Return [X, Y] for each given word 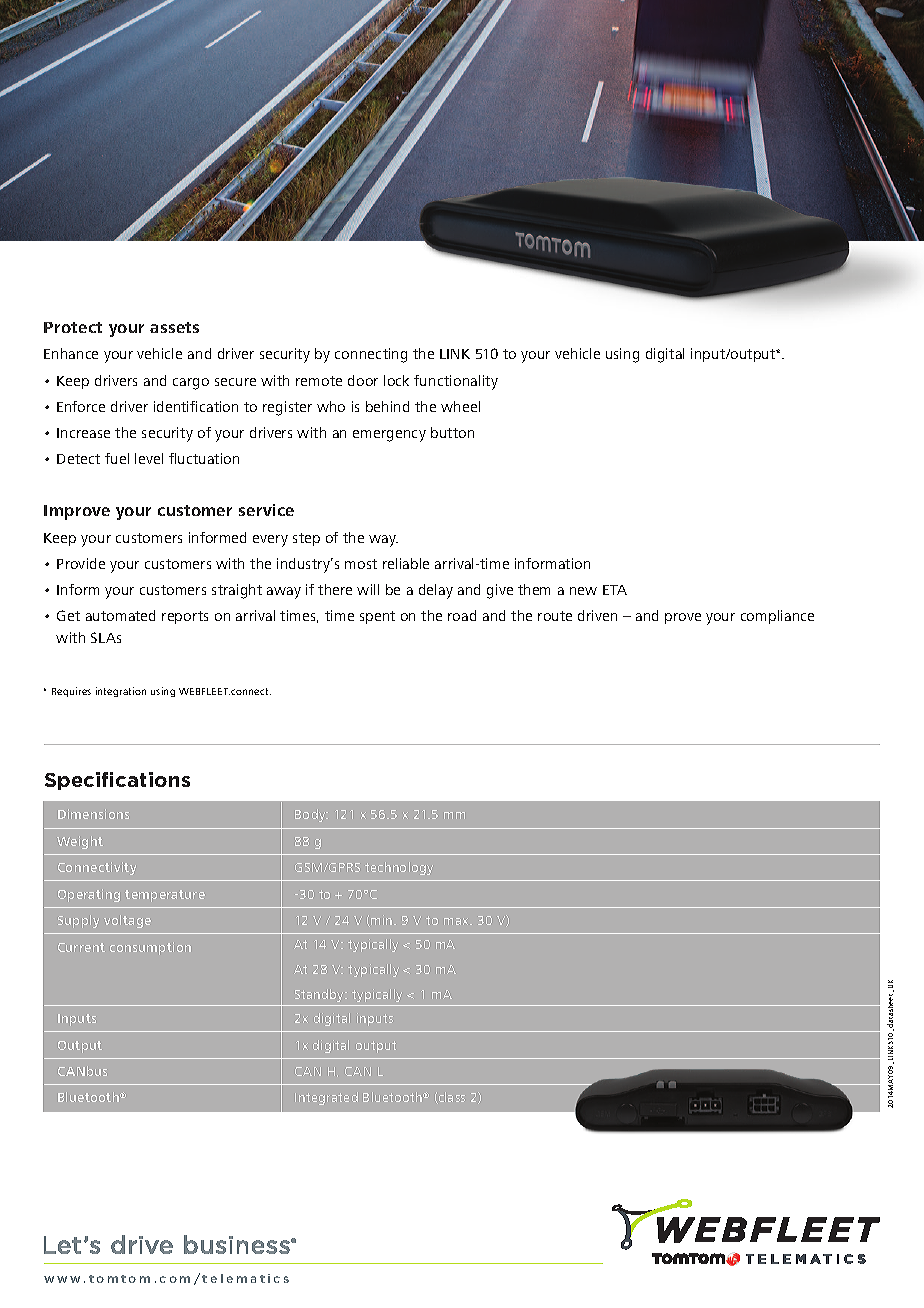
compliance [777, 617]
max [457, 921]
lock [396, 380]
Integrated [326, 1098]
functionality [456, 382]
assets [174, 327]
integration [121, 692]
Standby [320, 995]
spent [377, 617]
